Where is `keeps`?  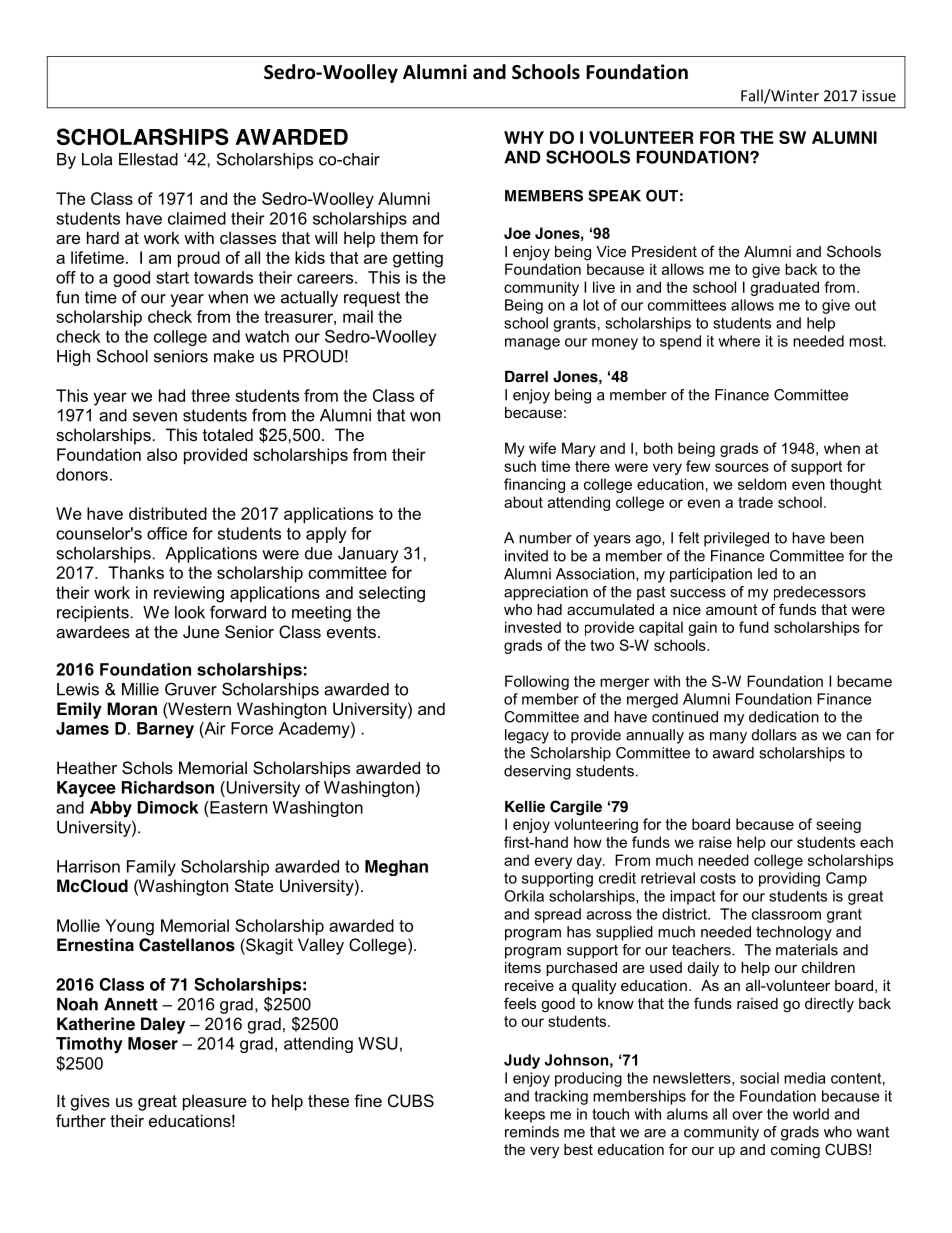
keeps is located at coordinates (525, 1115).
